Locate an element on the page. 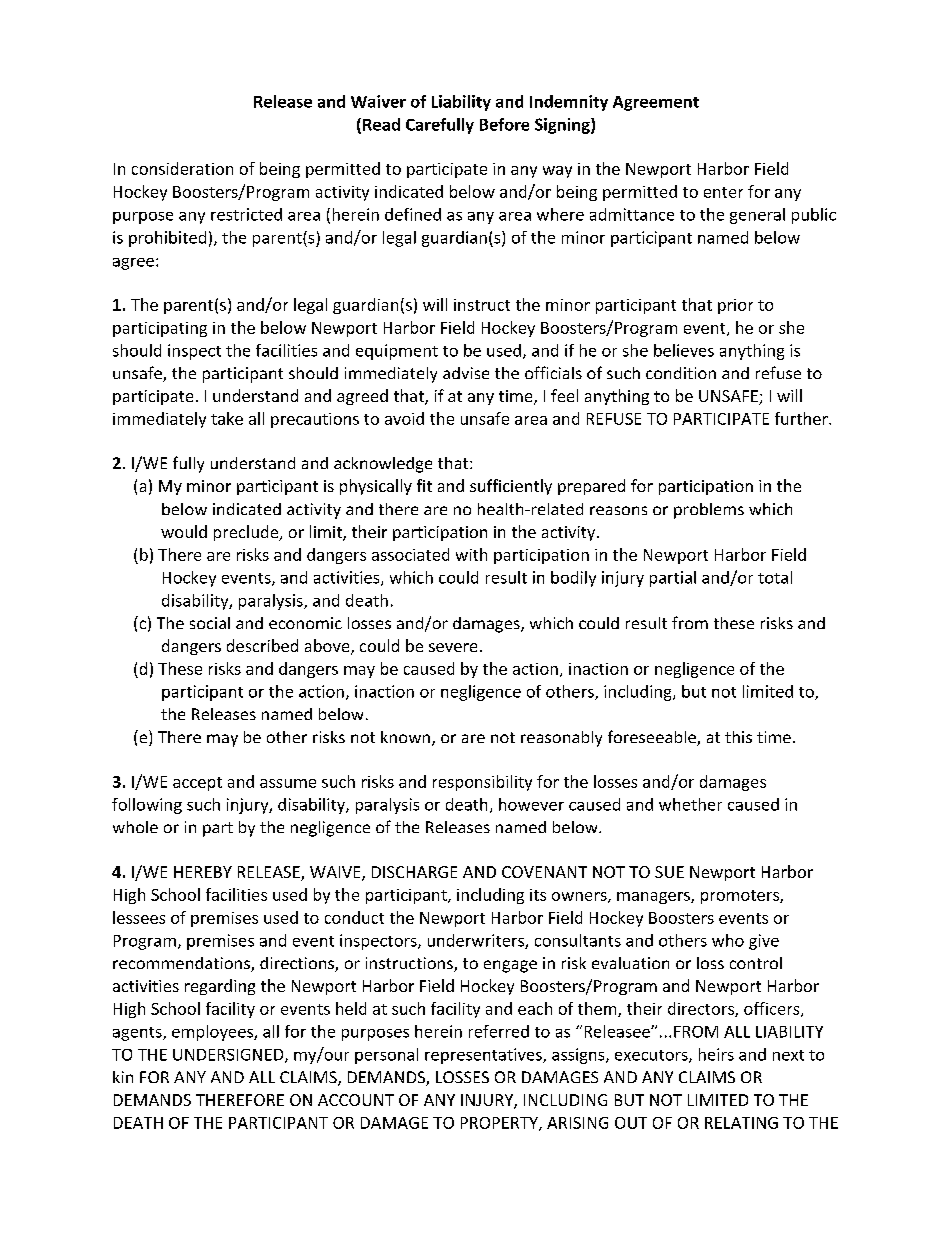 This page has width=952, height=1233. responsibility is located at coordinates (482, 783).
